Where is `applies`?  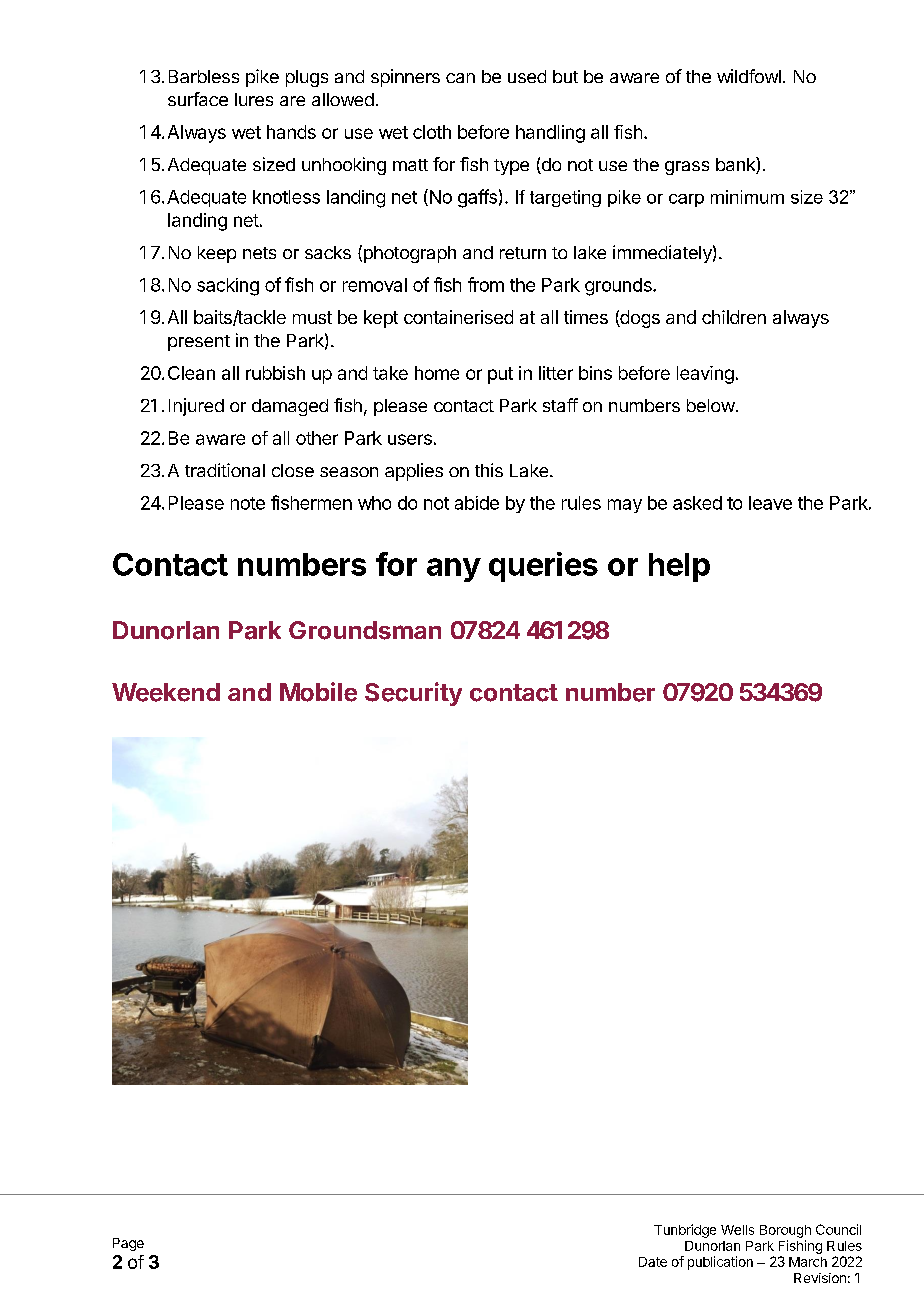 applies is located at coordinates (414, 472).
